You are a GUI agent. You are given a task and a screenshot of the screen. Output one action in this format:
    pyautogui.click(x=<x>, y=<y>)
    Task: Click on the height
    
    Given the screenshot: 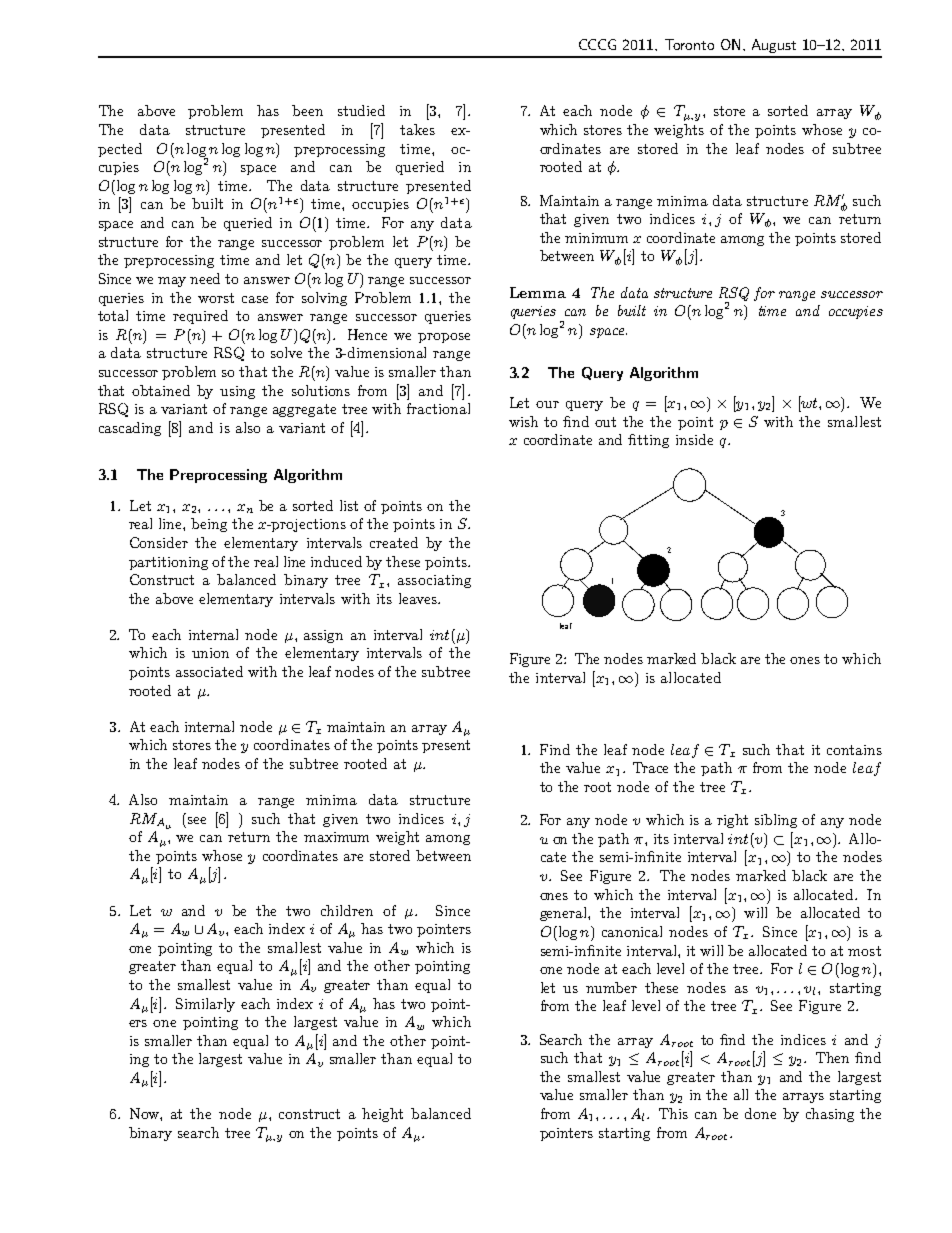 What is the action you would take?
    pyautogui.click(x=382, y=1115)
